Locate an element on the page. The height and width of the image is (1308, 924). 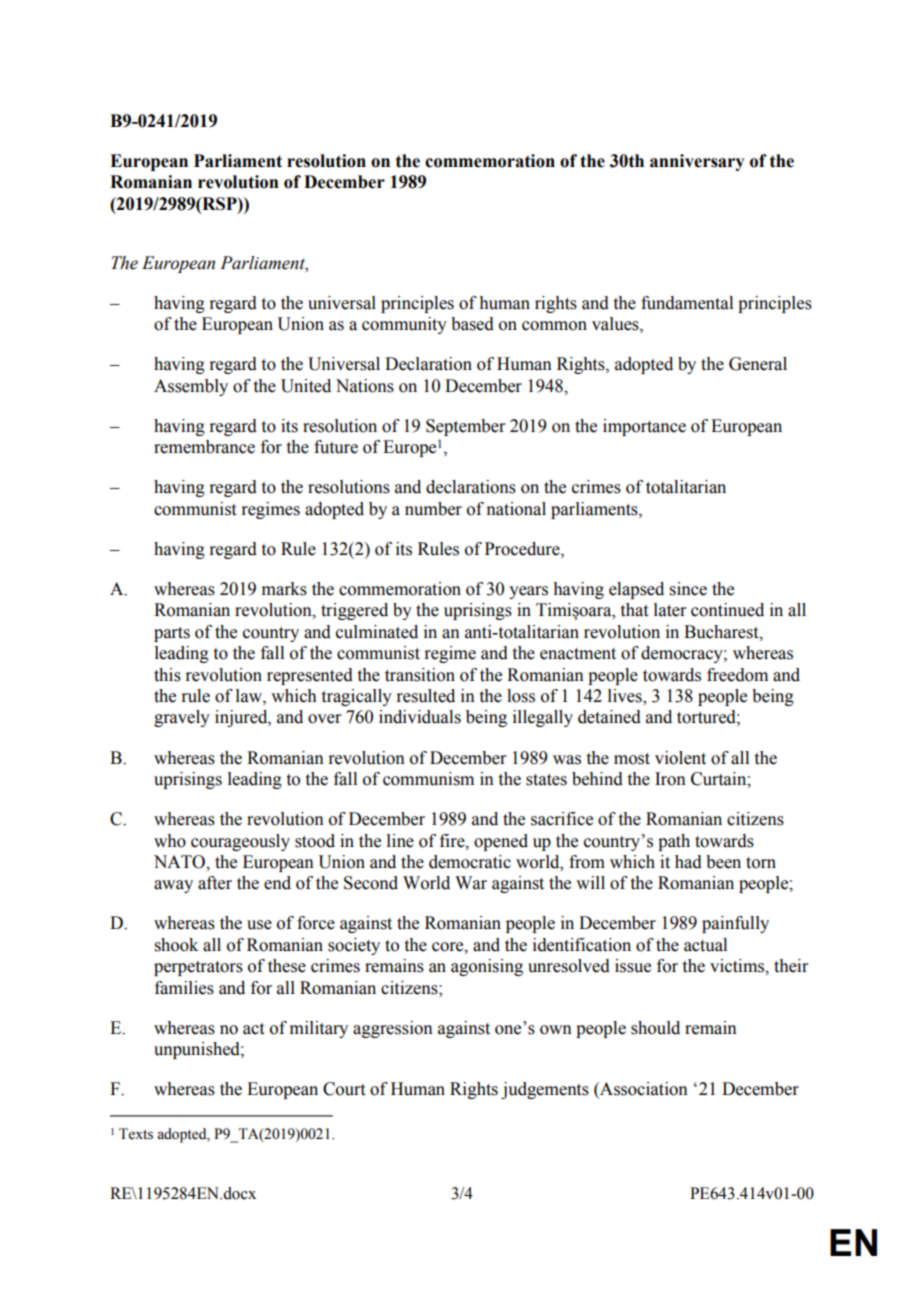
anniversary is located at coordinates (697, 162).
